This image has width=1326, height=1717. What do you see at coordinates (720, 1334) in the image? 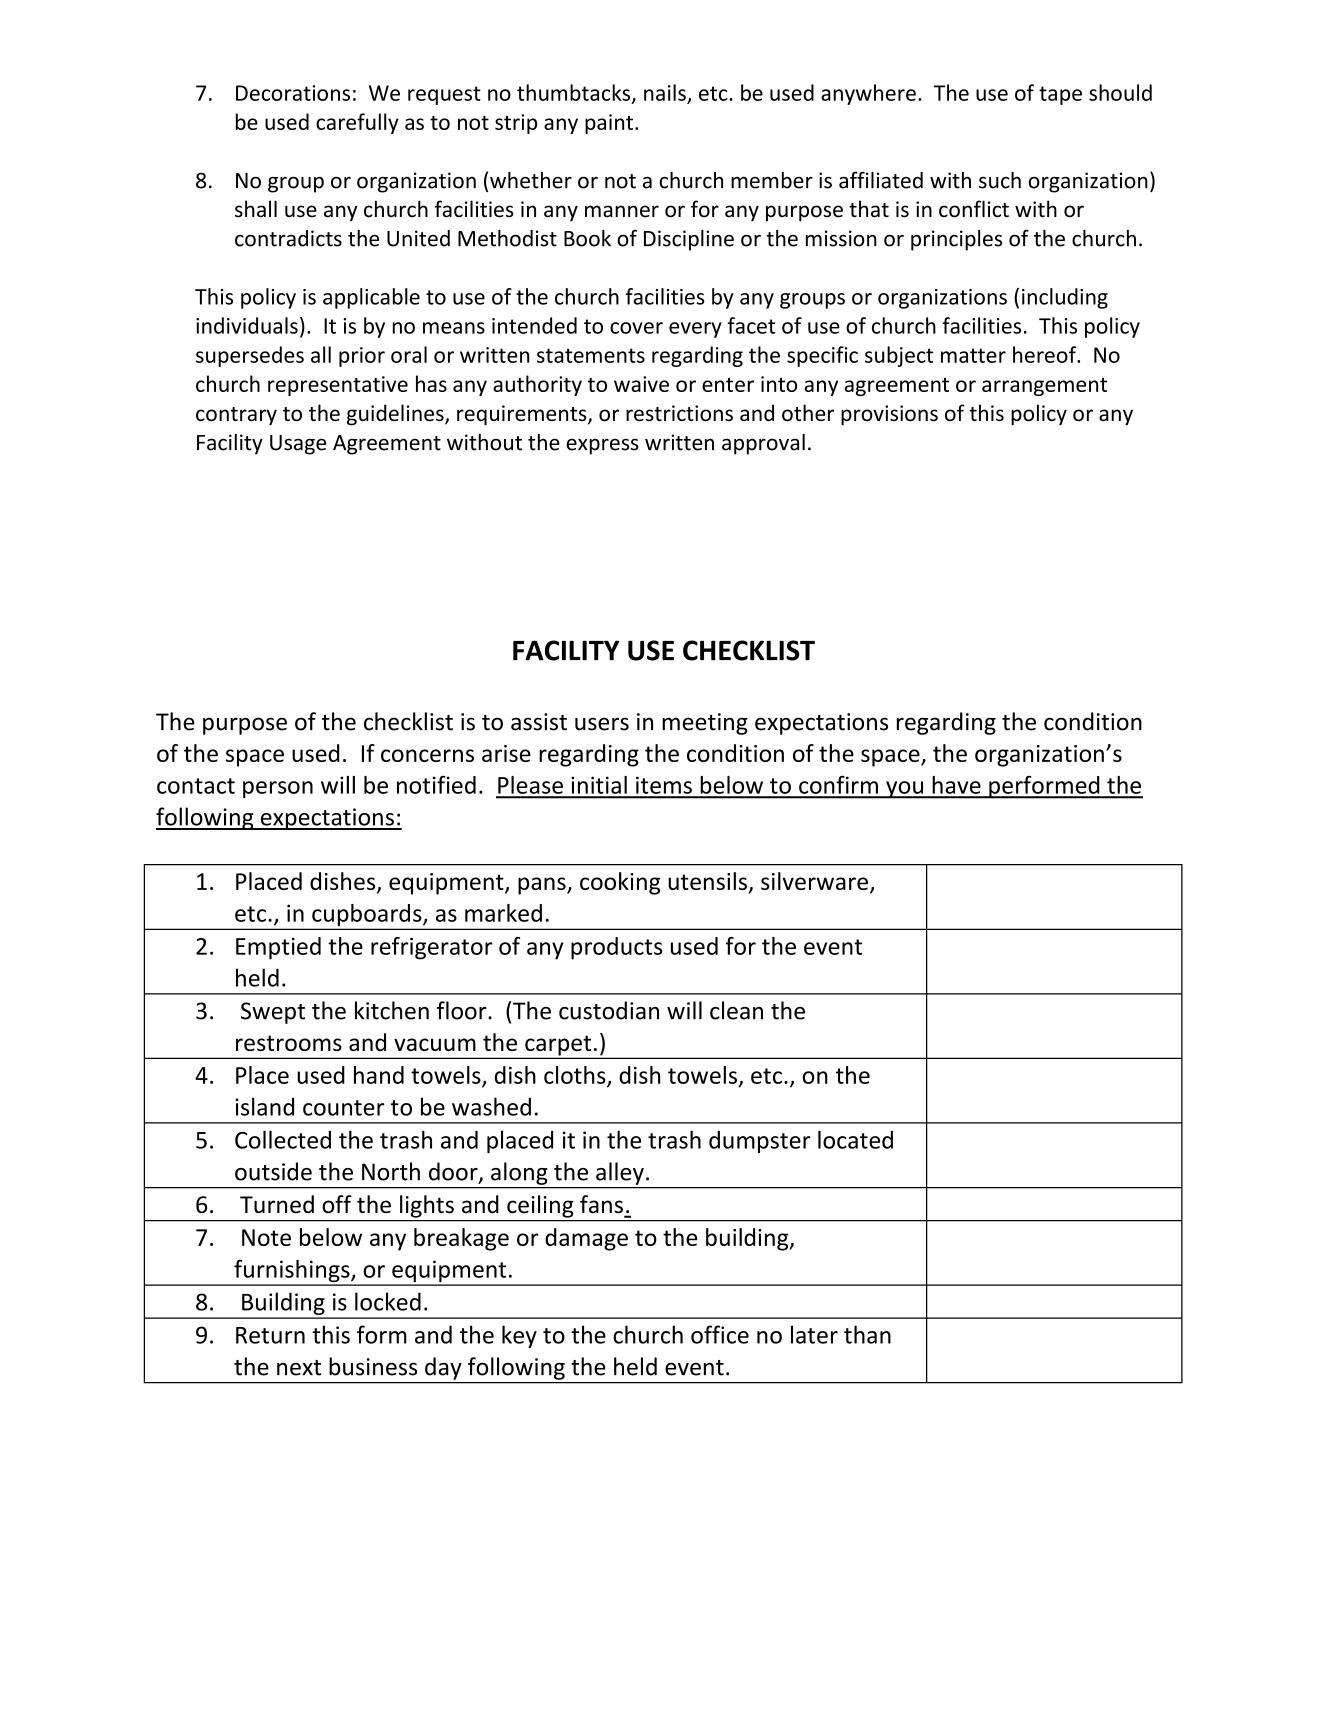
I see `office` at bounding box center [720, 1334].
